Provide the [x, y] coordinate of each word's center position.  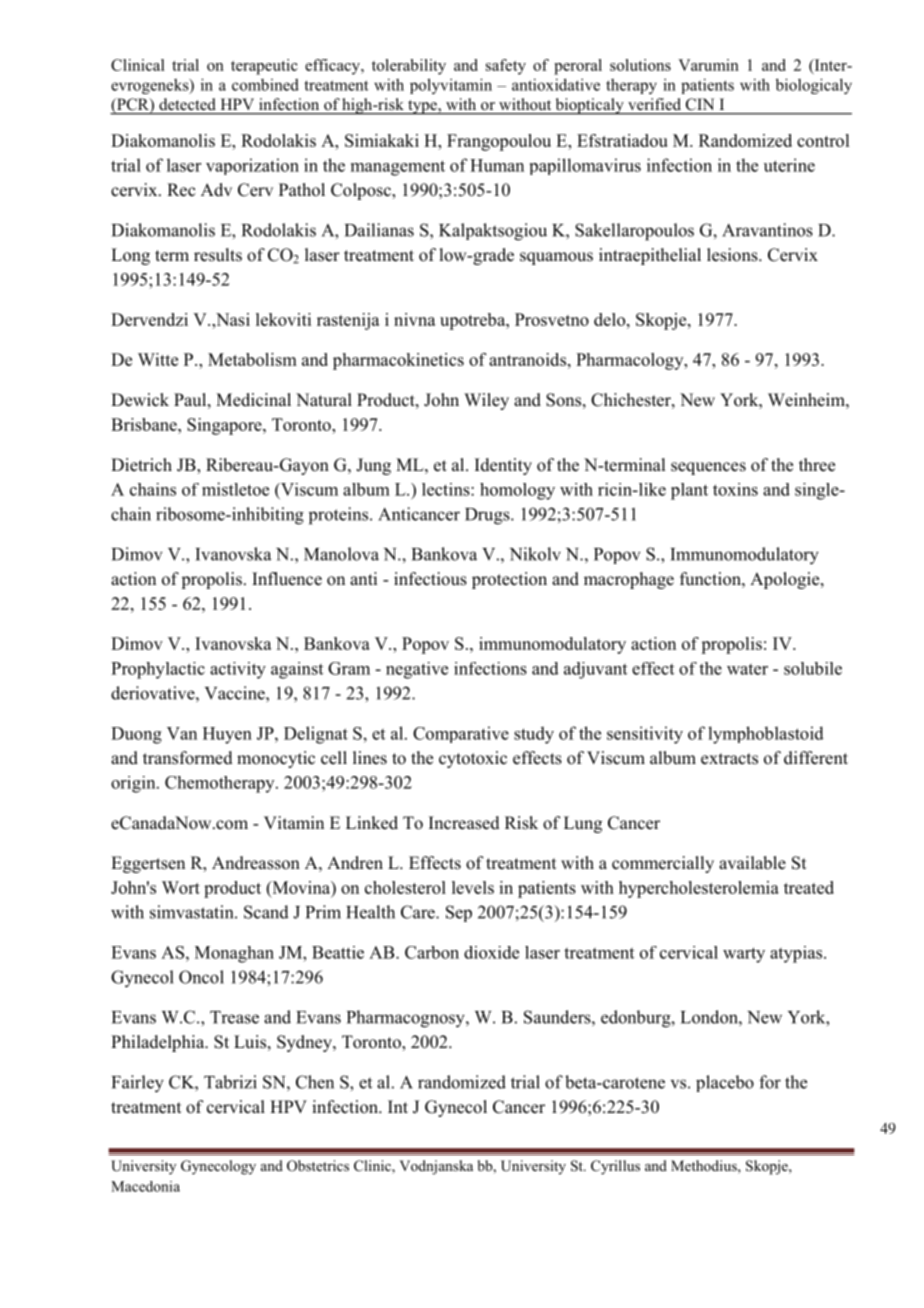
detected [187, 104]
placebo [725, 1083]
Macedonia [145, 1186]
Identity [503, 466]
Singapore [225, 426]
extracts [729, 759]
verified [655, 104]
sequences [708, 468]
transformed [188, 758]
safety [506, 67]
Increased [464, 823]
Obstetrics [318, 1166]
